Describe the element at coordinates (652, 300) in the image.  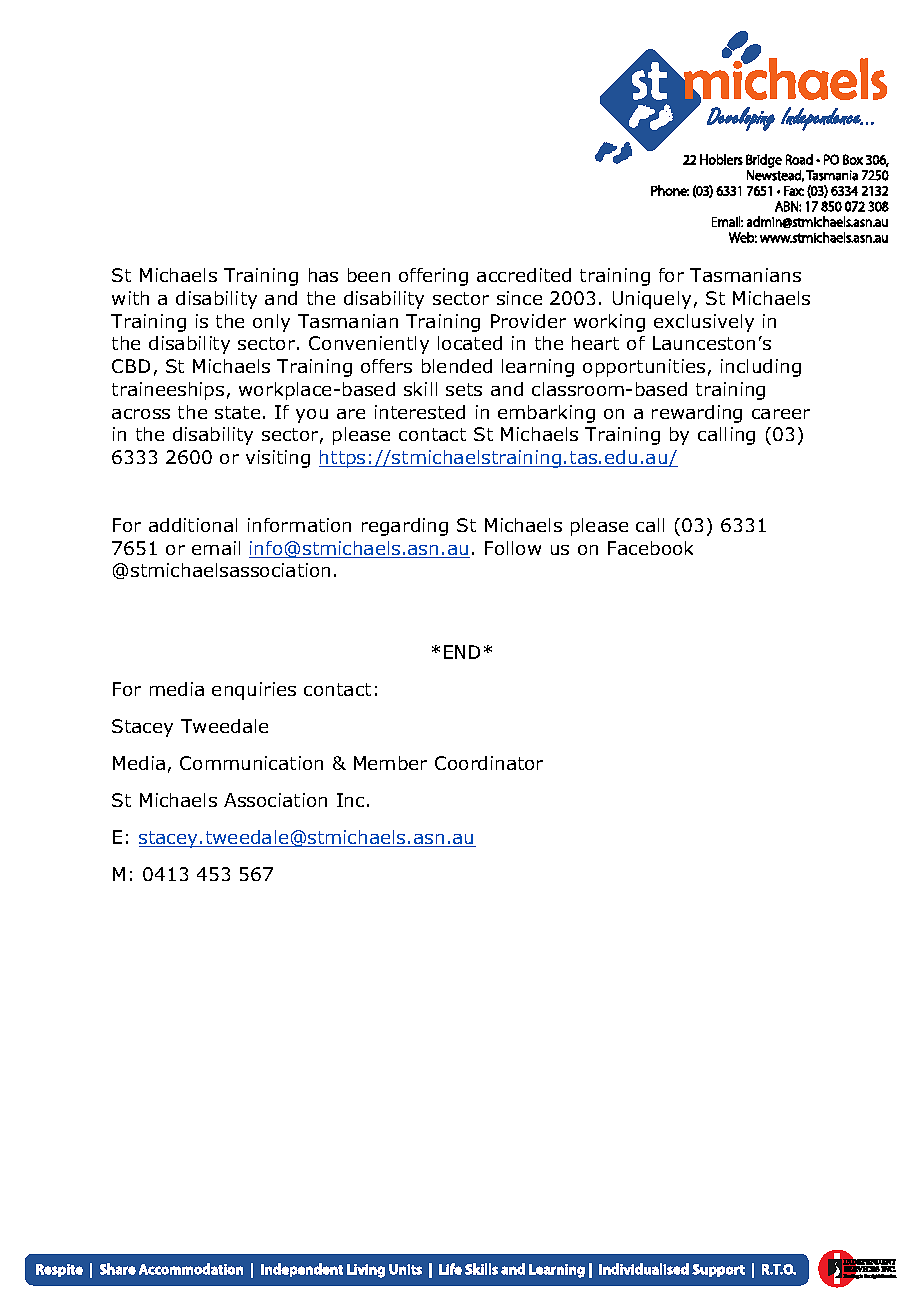
I see `Uniquely` at that location.
